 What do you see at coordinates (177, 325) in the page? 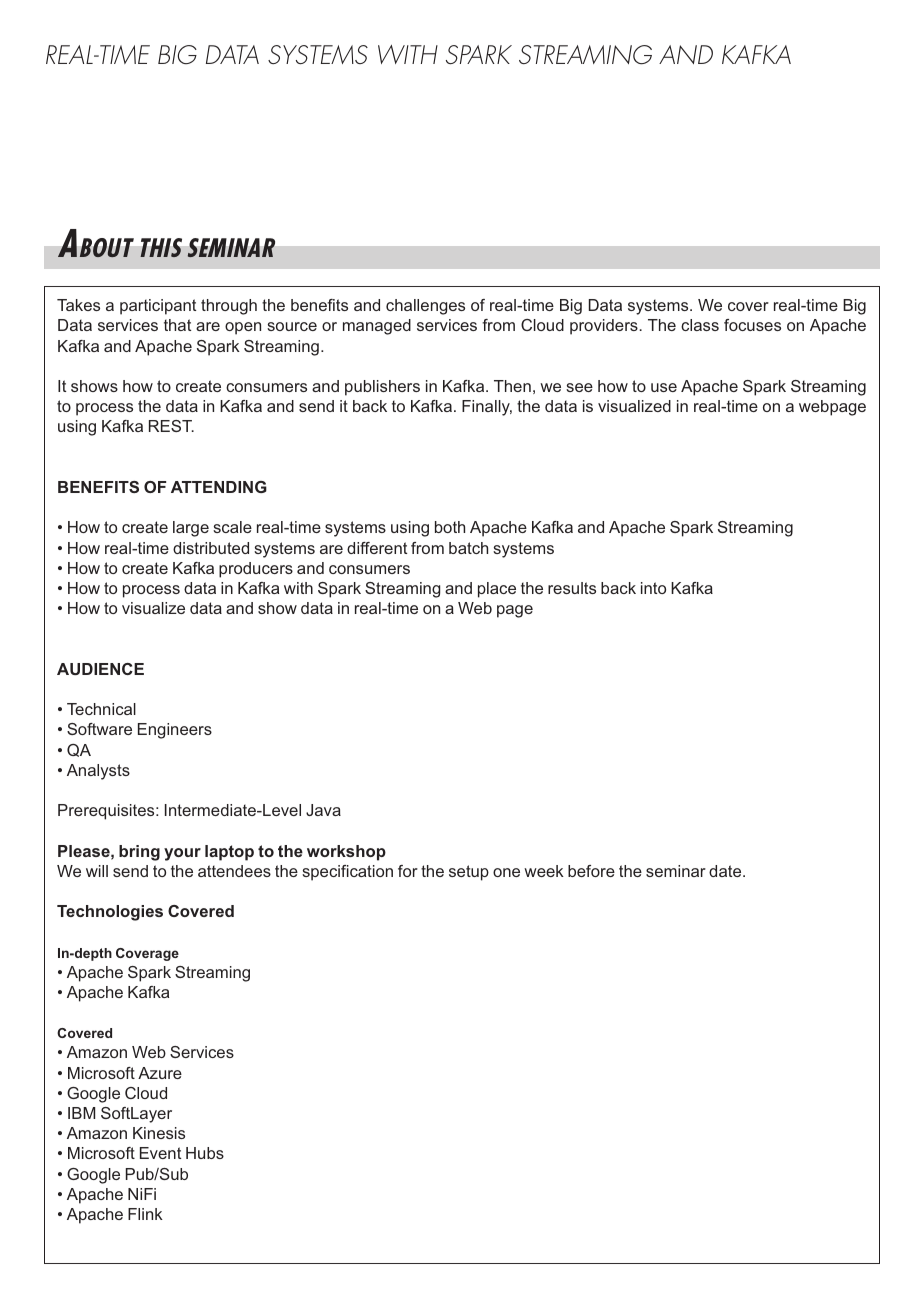
I see `that` at bounding box center [177, 325].
